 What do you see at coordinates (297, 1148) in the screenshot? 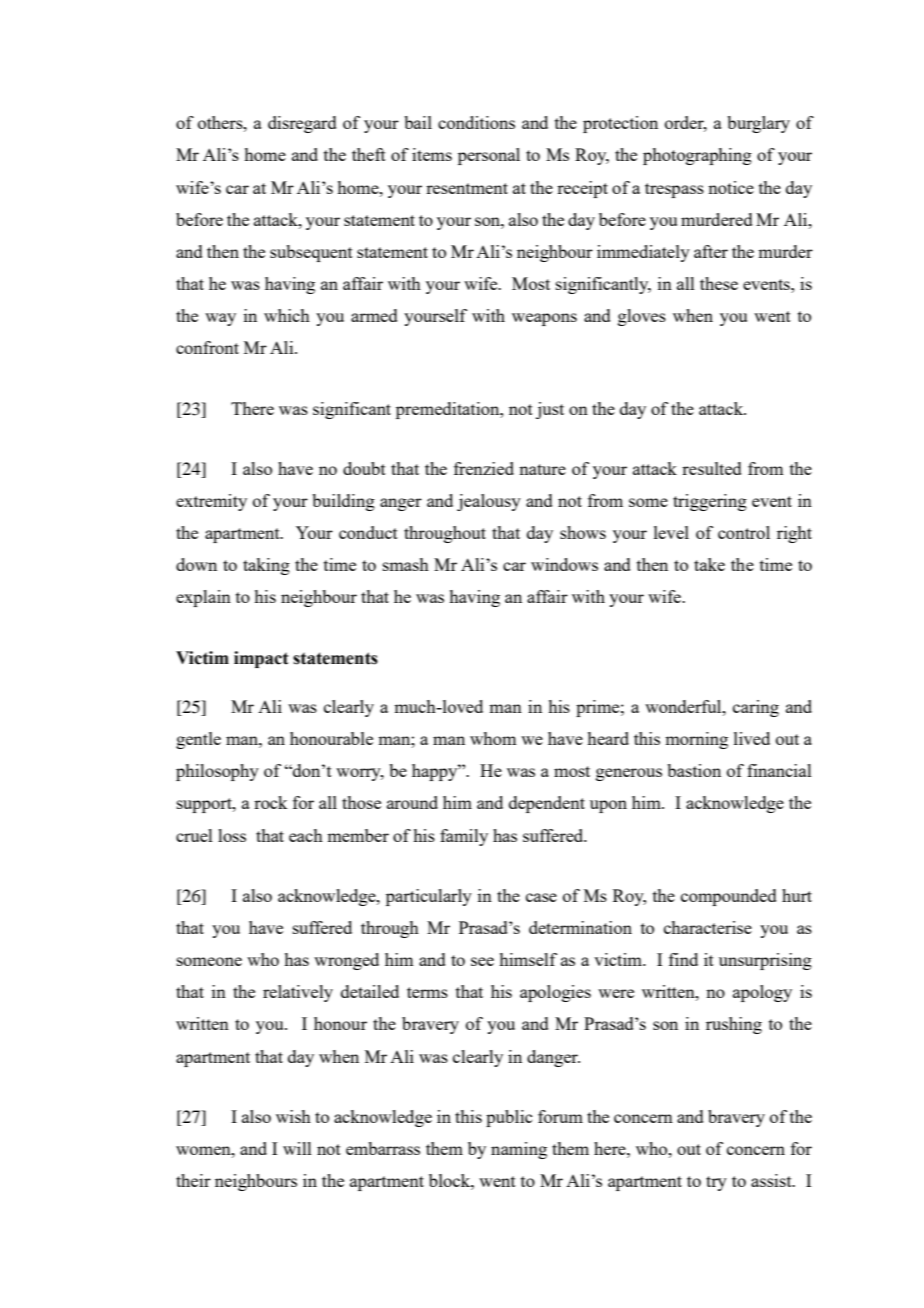
I see `will` at bounding box center [297, 1148].
